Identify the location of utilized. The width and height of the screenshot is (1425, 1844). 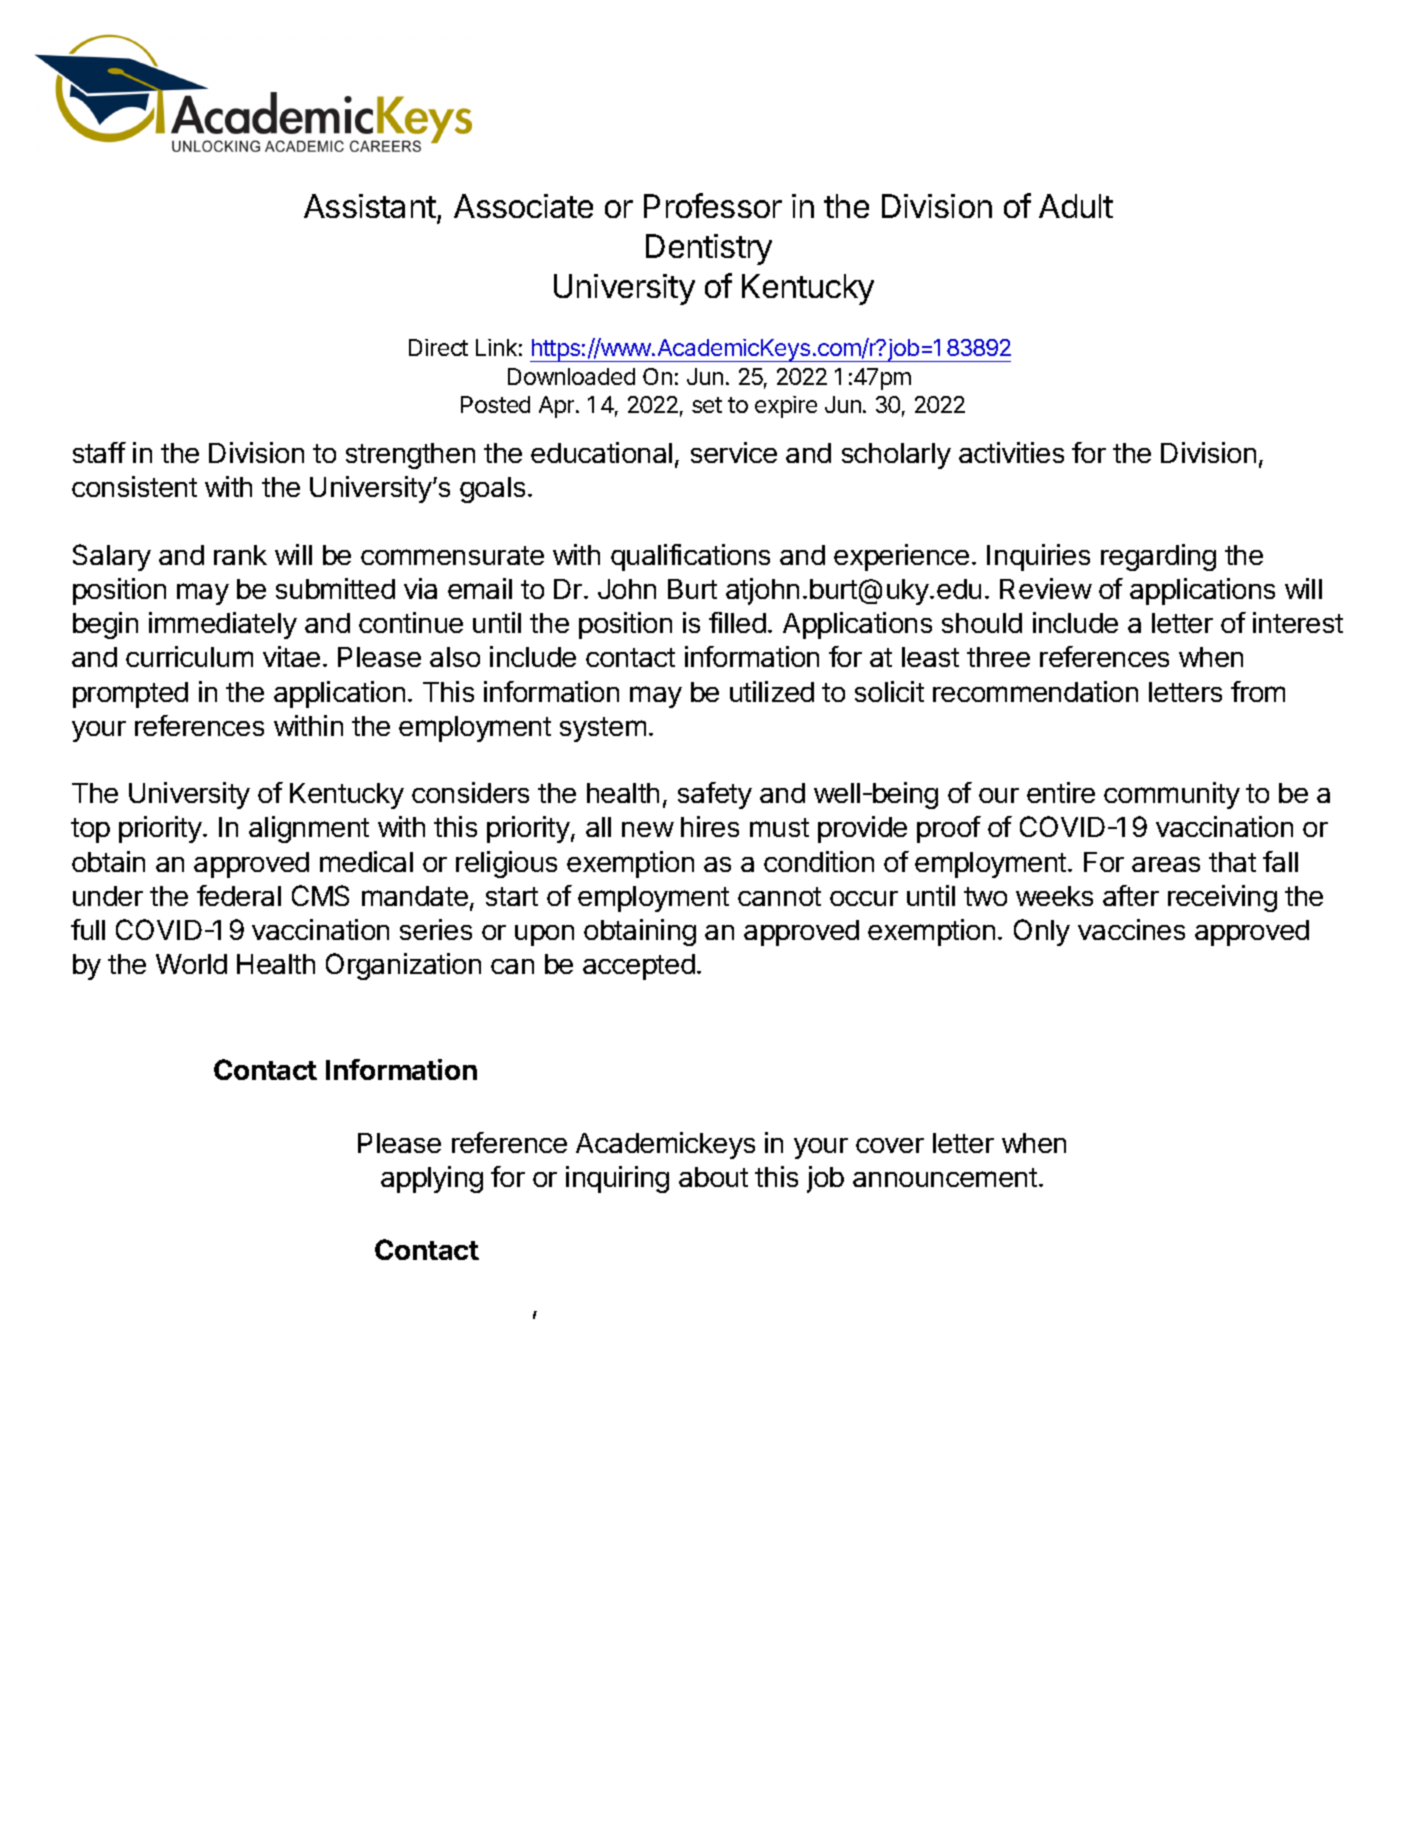
(772, 691).
